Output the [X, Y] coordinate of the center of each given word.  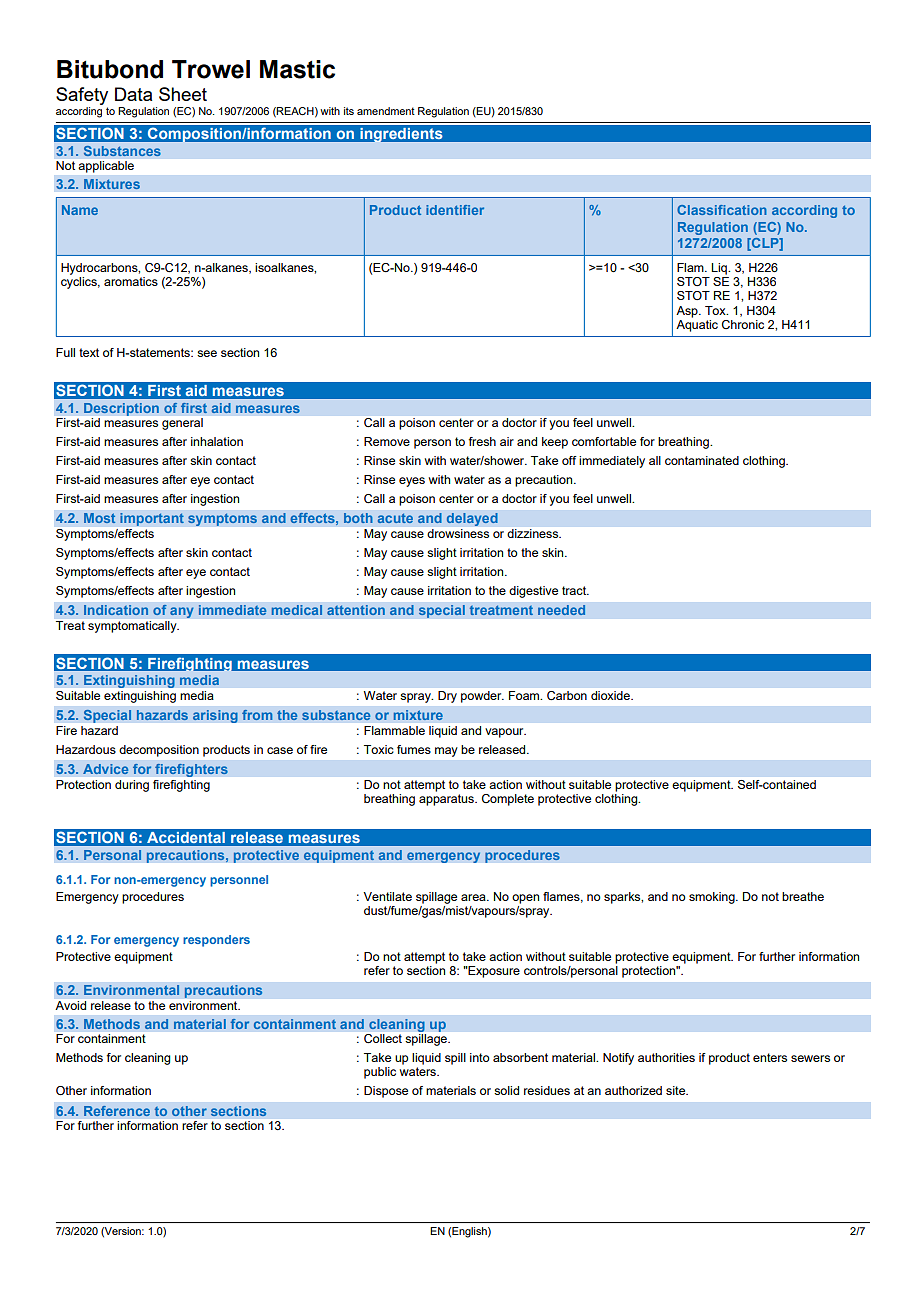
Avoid [70, 1005]
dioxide [611, 695]
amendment [386, 111]
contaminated [702, 460]
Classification [722, 210]
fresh [482, 441]
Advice [106, 769]
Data [133, 94]
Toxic [379, 749]
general [182, 424]
